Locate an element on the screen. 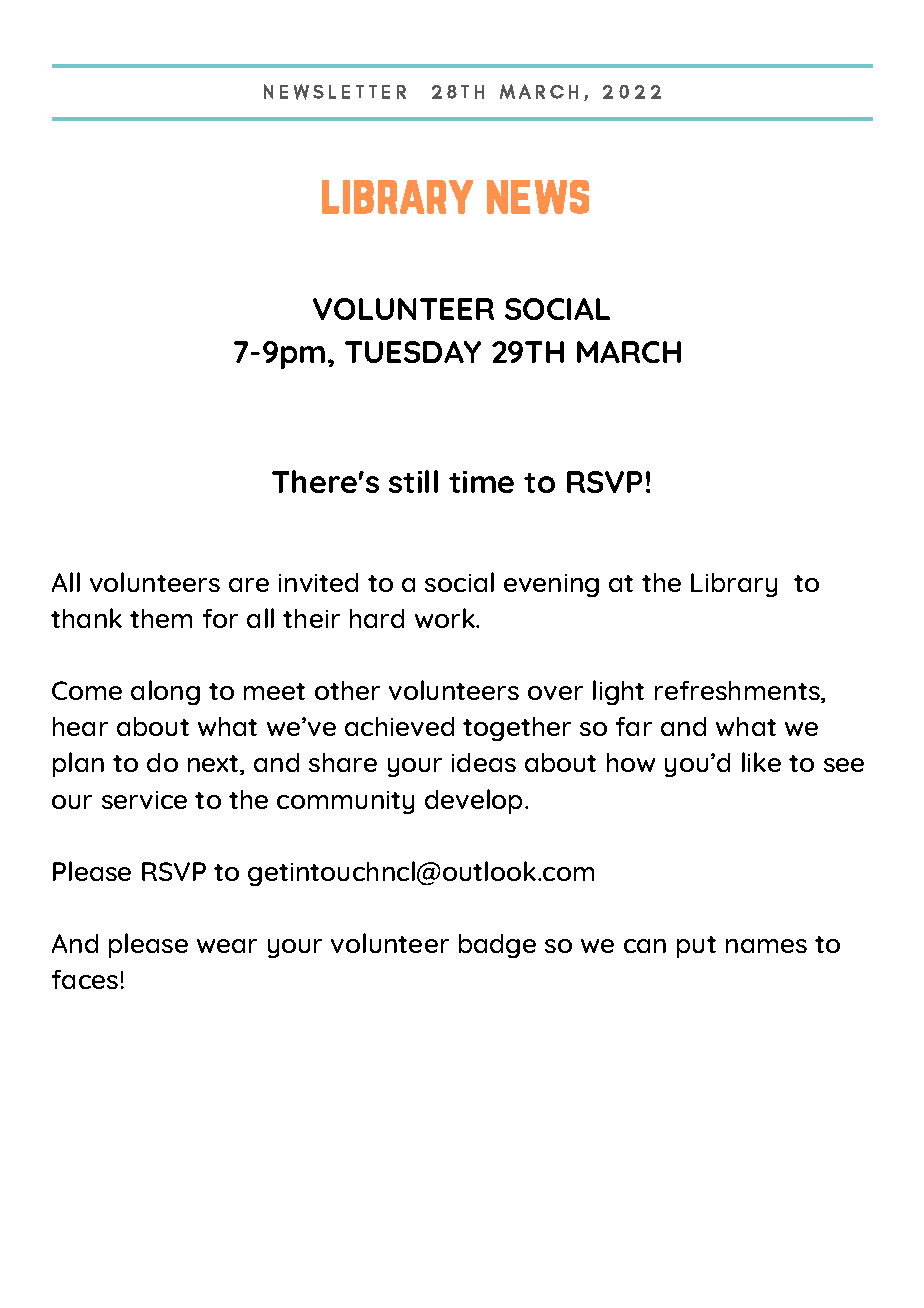 Image resolution: width=924 pixels, height=1308 pixels. evening is located at coordinates (551, 585).
